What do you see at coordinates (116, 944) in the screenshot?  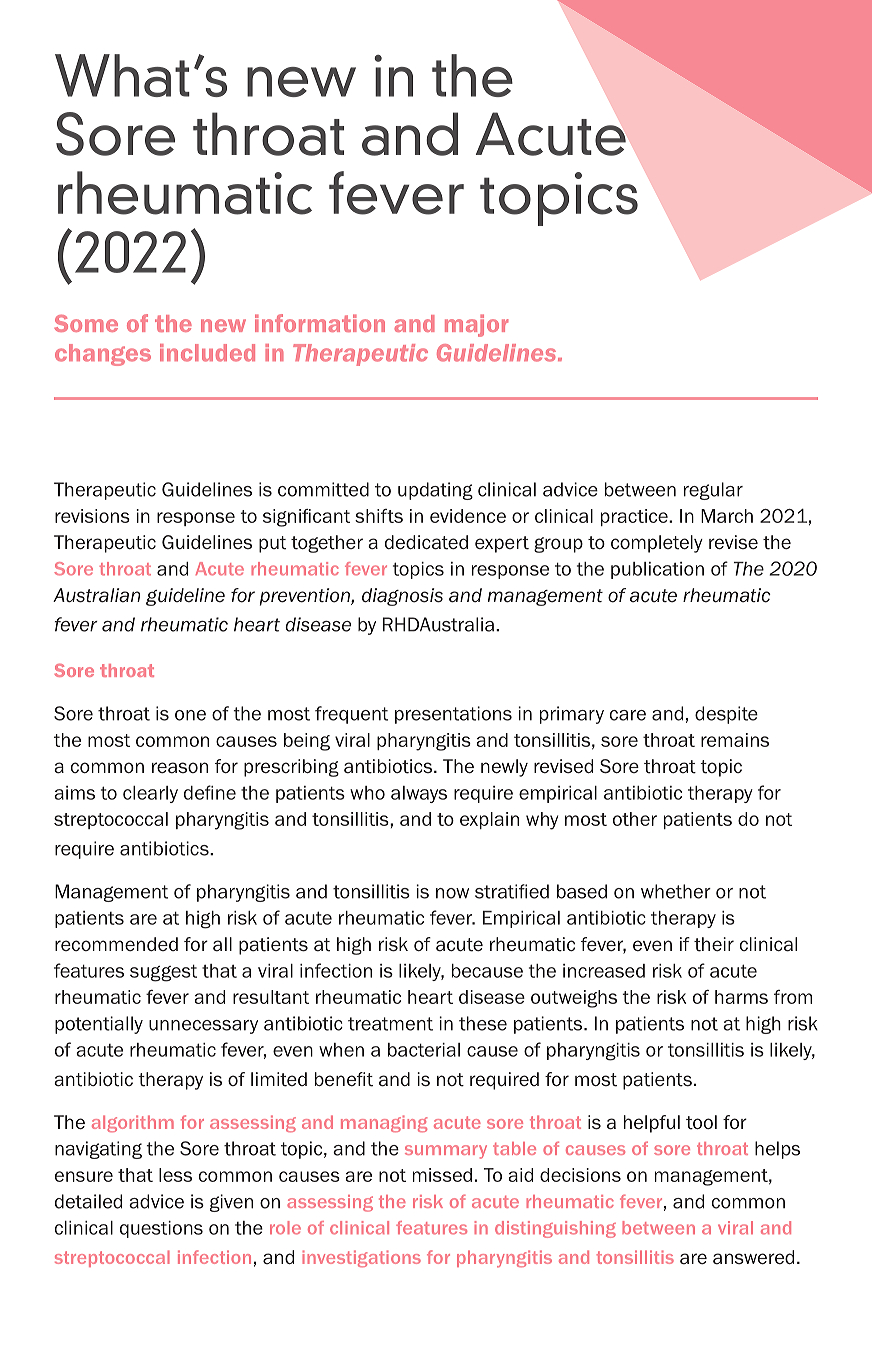 I see `recommended` at bounding box center [116, 944].
